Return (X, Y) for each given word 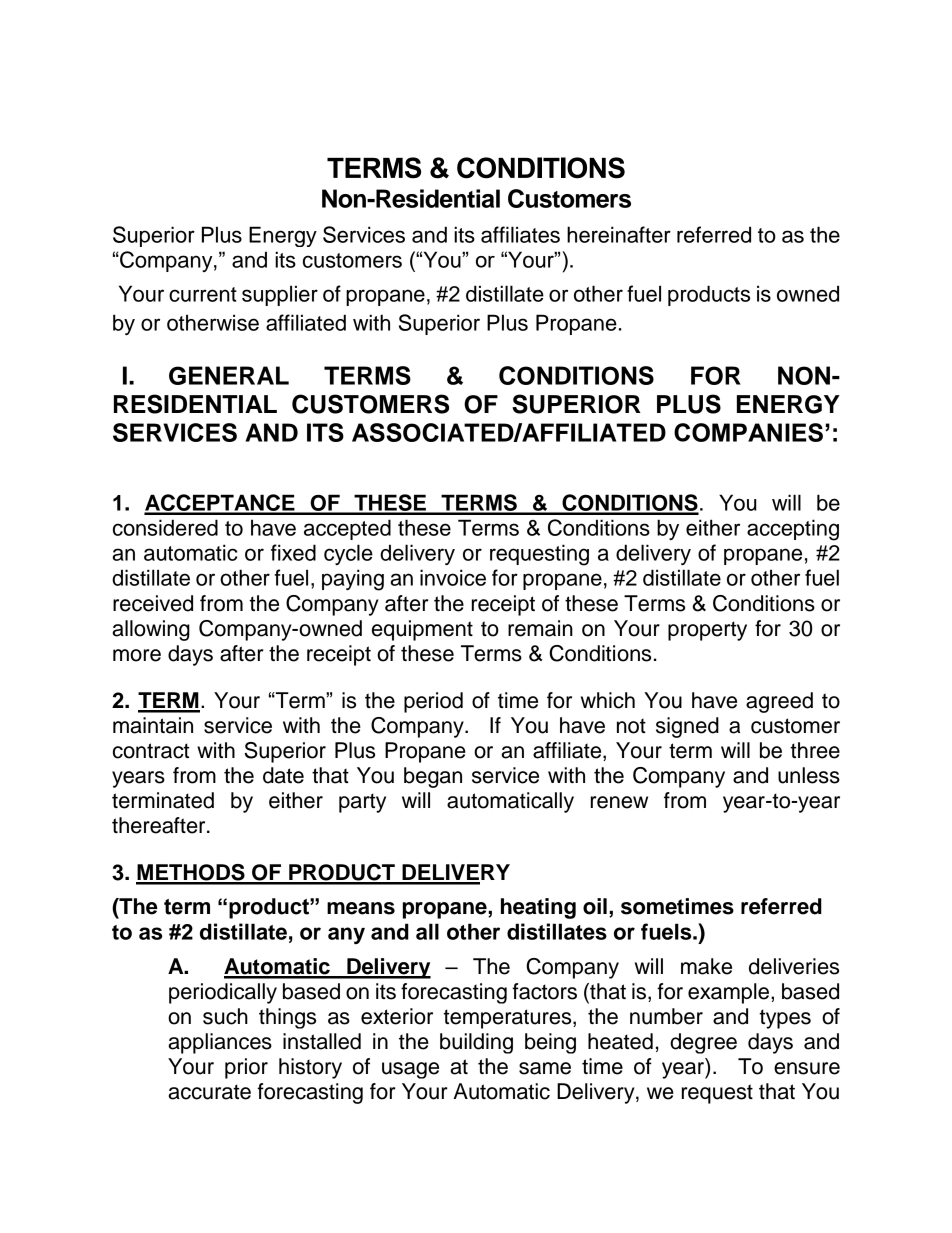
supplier (280, 295)
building (476, 1043)
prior (246, 1068)
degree (703, 1043)
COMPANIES (748, 432)
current (203, 294)
